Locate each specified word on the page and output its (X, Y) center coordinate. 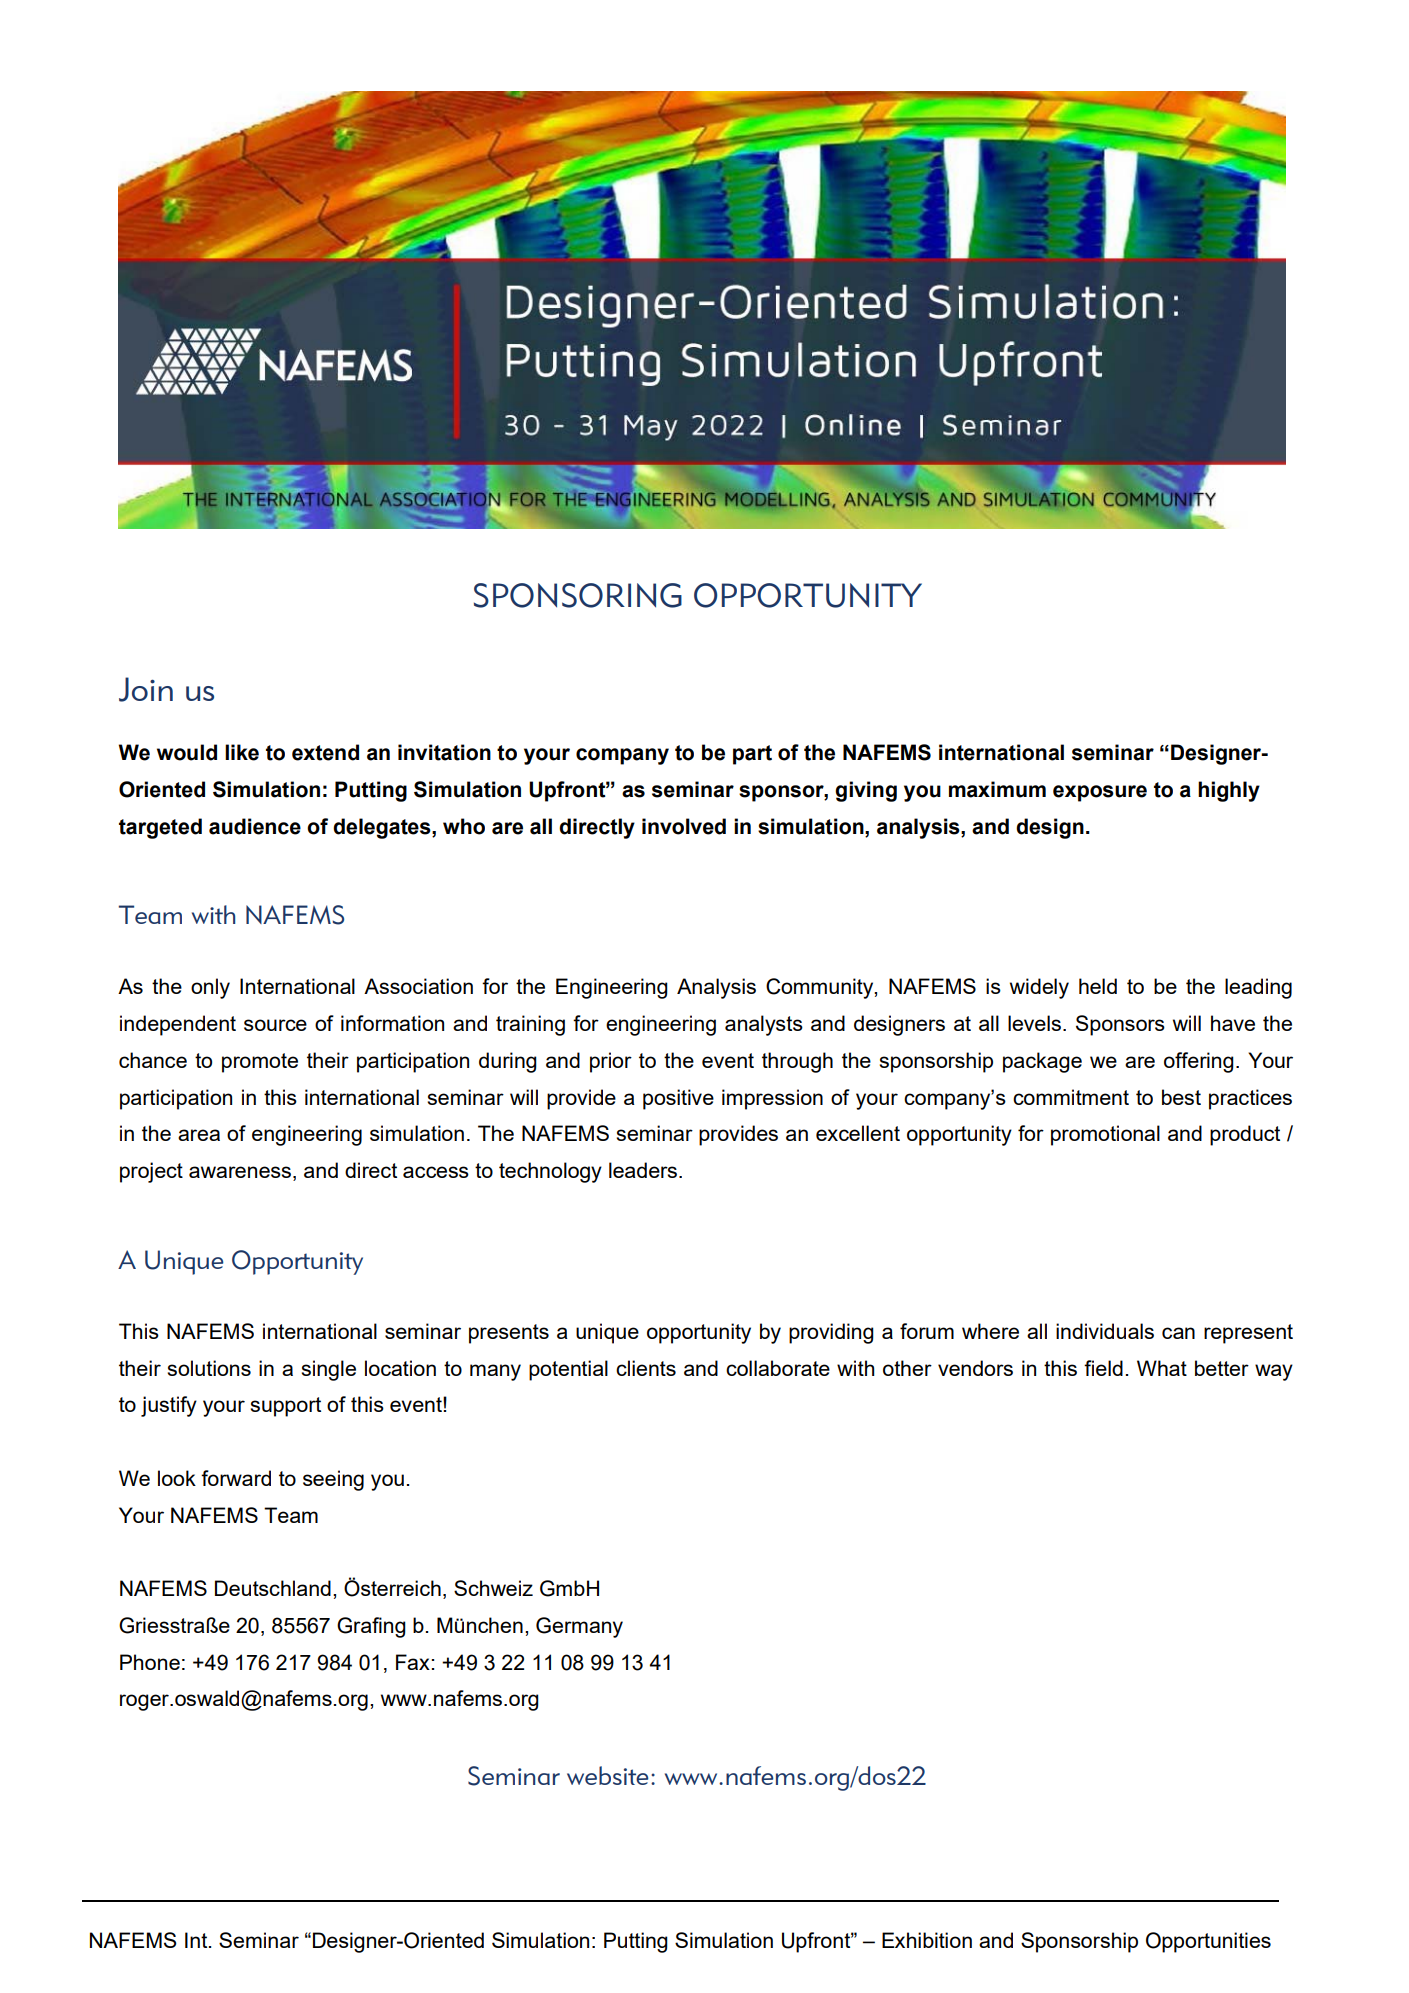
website (608, 1775)
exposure (1100, 793)
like (242, 752)
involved (684, 826)
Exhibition (927, 1940)
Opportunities (1208, 1942)
